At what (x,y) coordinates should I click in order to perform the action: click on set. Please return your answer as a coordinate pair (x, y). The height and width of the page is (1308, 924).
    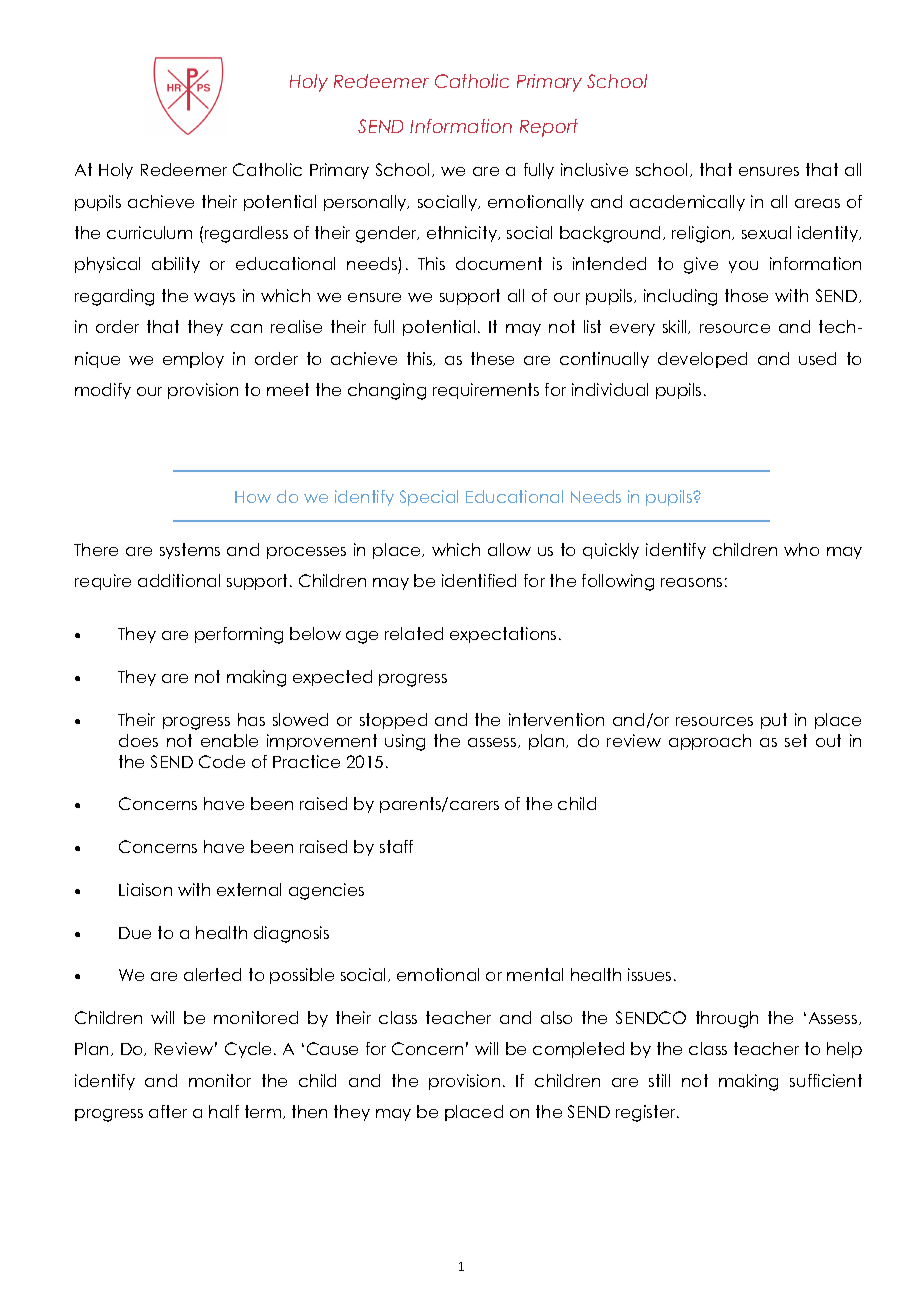
    Looking at the image, I should click on (796, 740).
